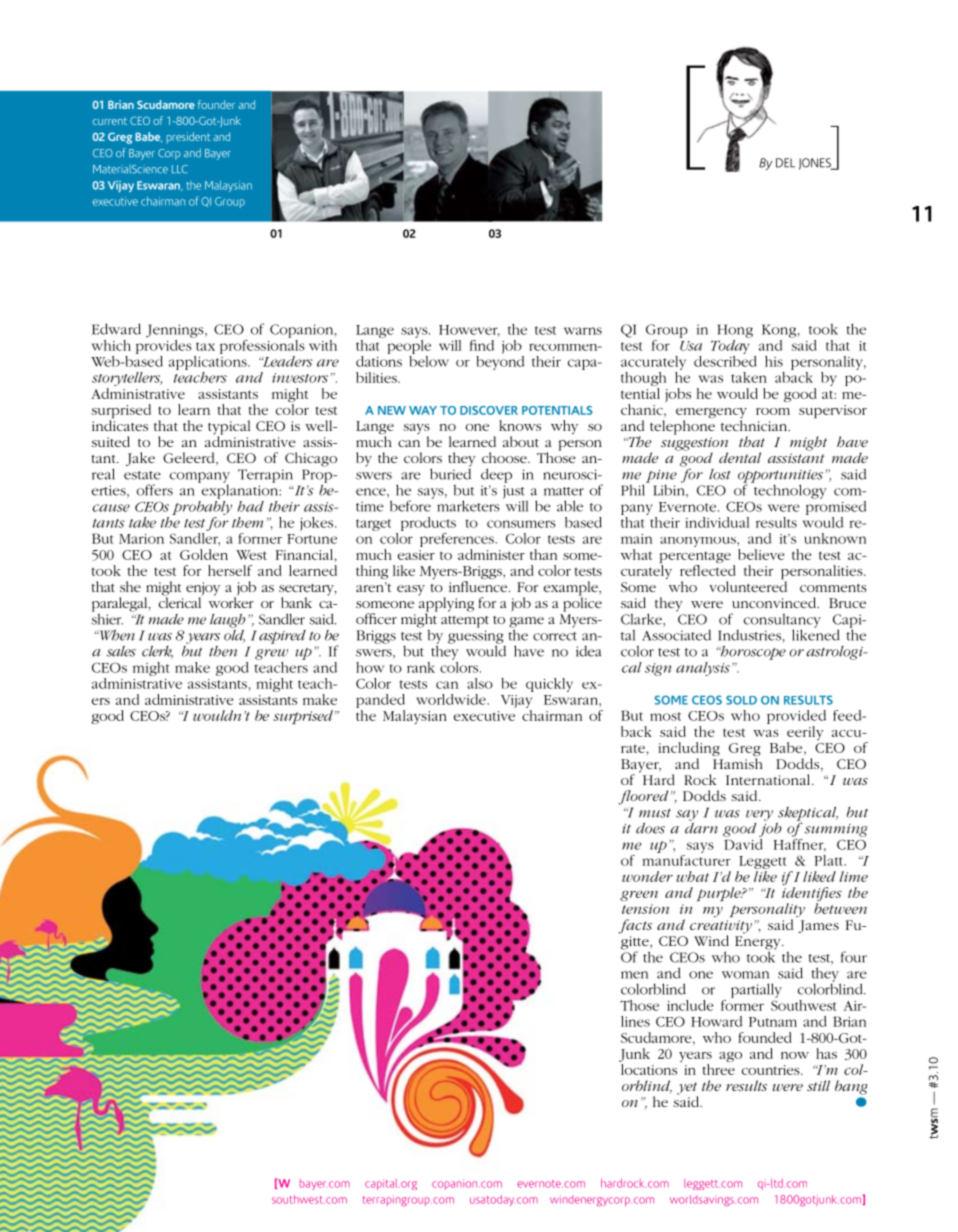  What do you see at coordinates (772, 1070) in the document?
I see `countries` at bounding box center [772, 1070].
